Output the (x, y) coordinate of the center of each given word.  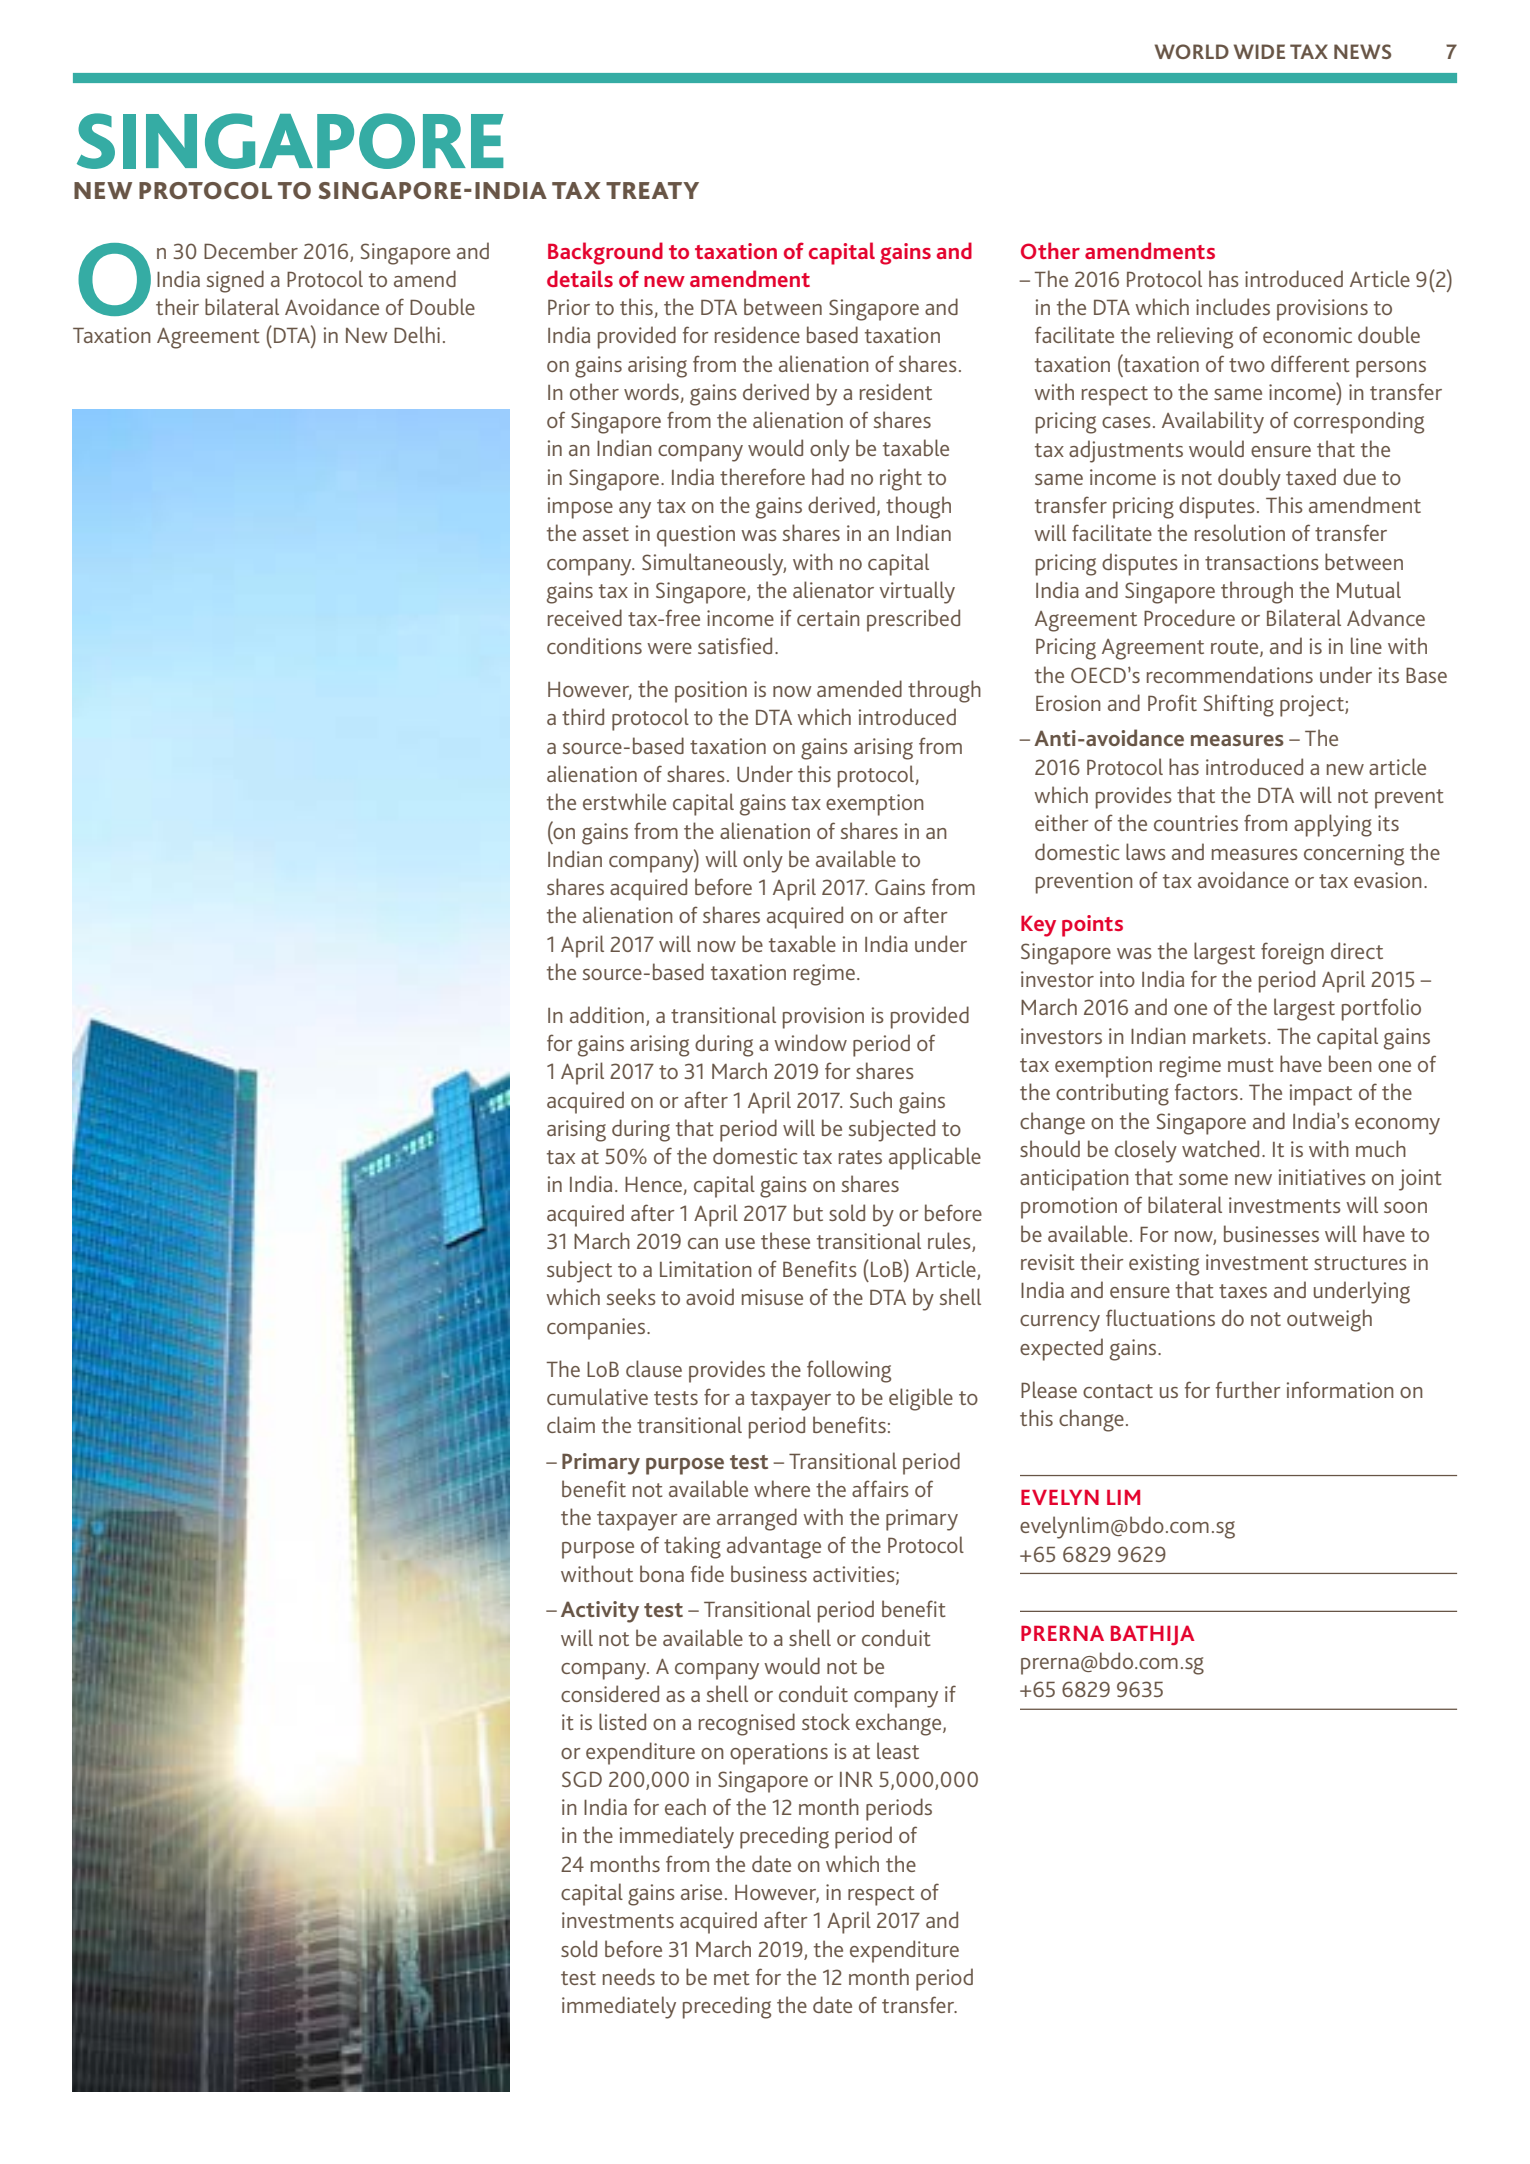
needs (629, 1976)
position (711, 692)
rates (860, 1157)
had (828, 476)
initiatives (1322, 1177)
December (251, 250)
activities (855, 1575)
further (1248, 1389)
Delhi (417, 334)
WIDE (1259, 51)
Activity (600, 1612)
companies (597, 1329)
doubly (1249, 479)
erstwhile (624, 801)
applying (1333, 825)
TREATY (652, 190)
